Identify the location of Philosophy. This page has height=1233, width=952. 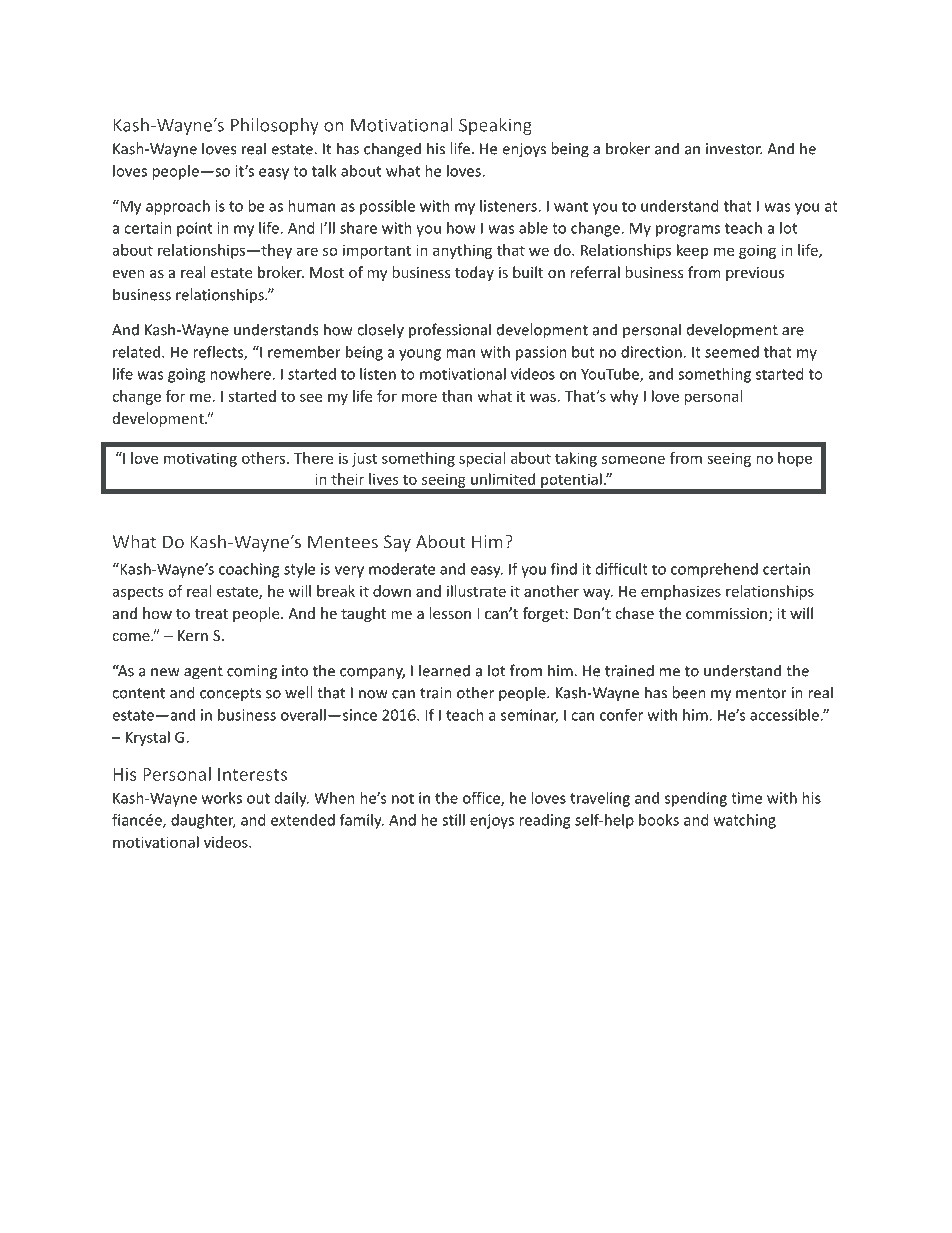
(275, 126).
